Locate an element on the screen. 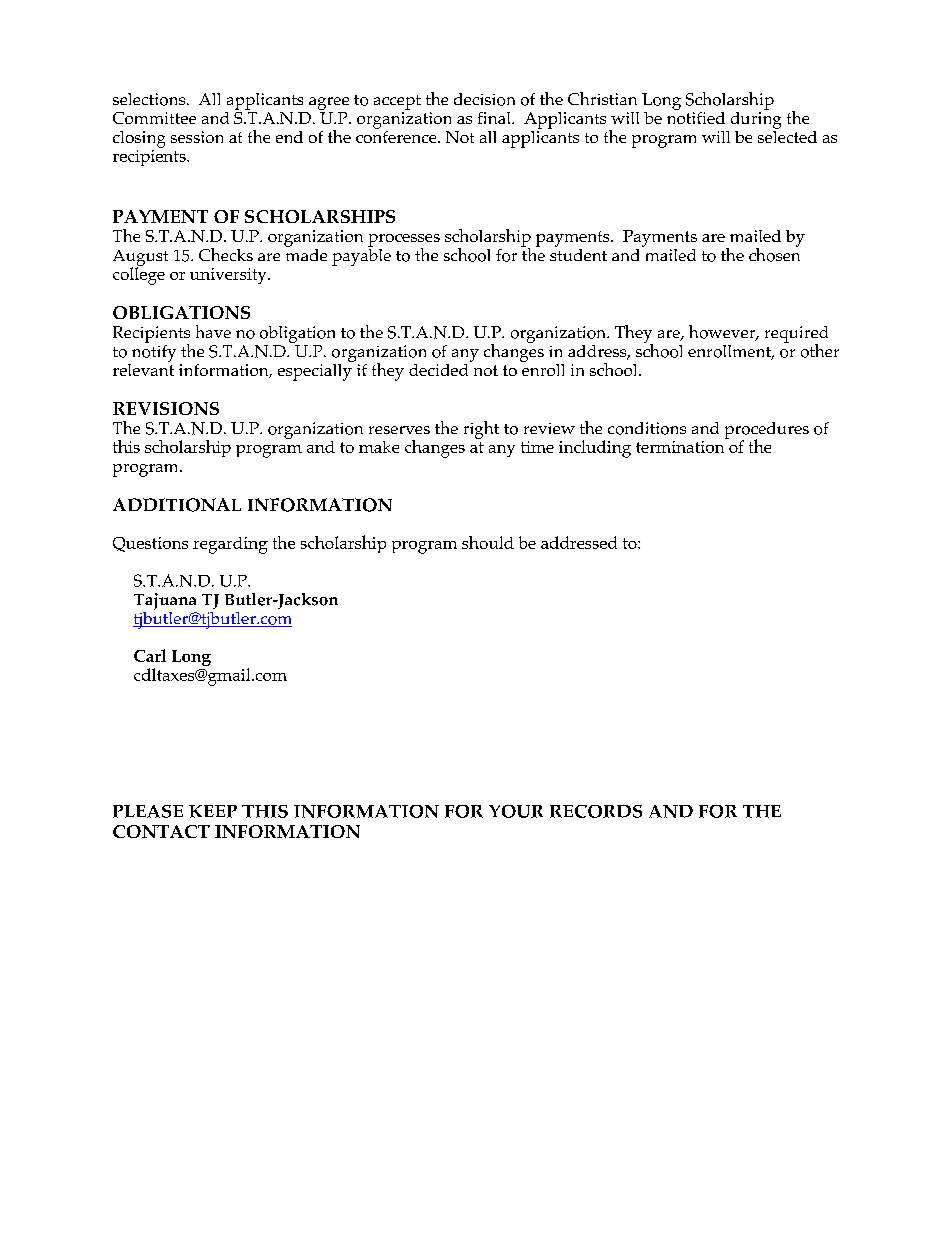 The width and height of the screenshot is (952, 1233). should is located at coordinates (488, 542).
